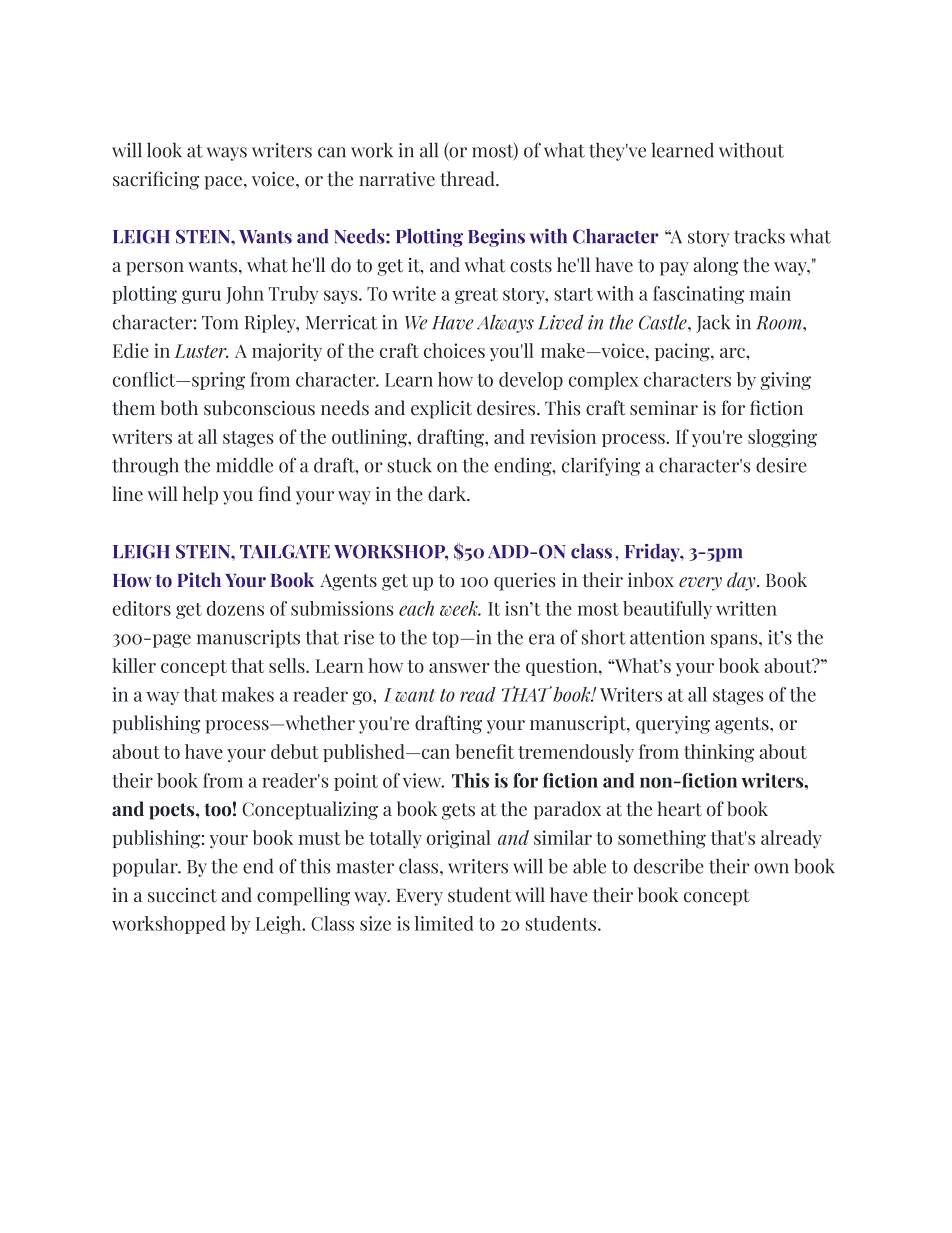 Image resolution: width=952 pixels, height=1233 pixels. I want to click on tracks, so click(759, 236).
